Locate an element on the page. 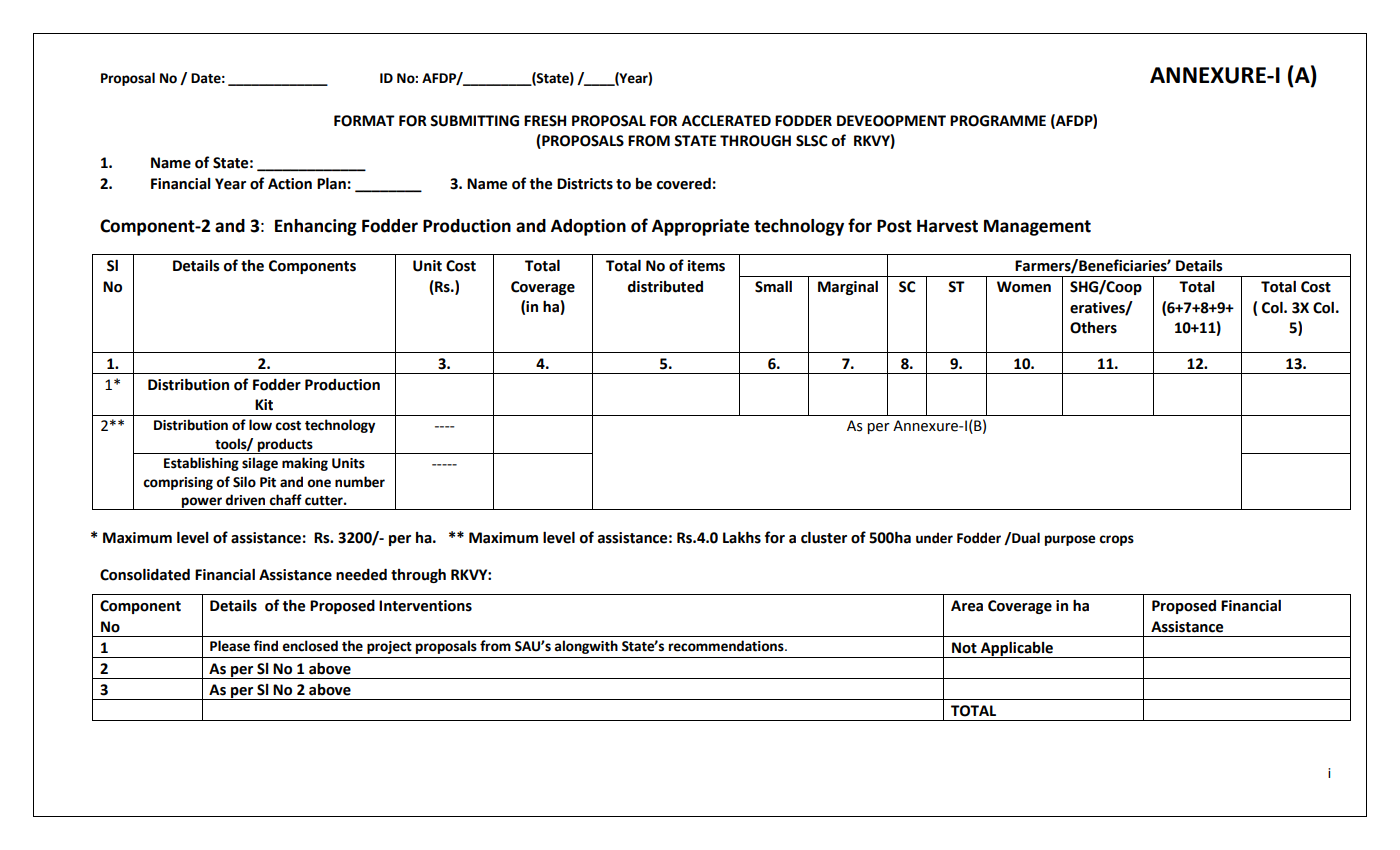  chaff is located at coordinates (285, 500).
